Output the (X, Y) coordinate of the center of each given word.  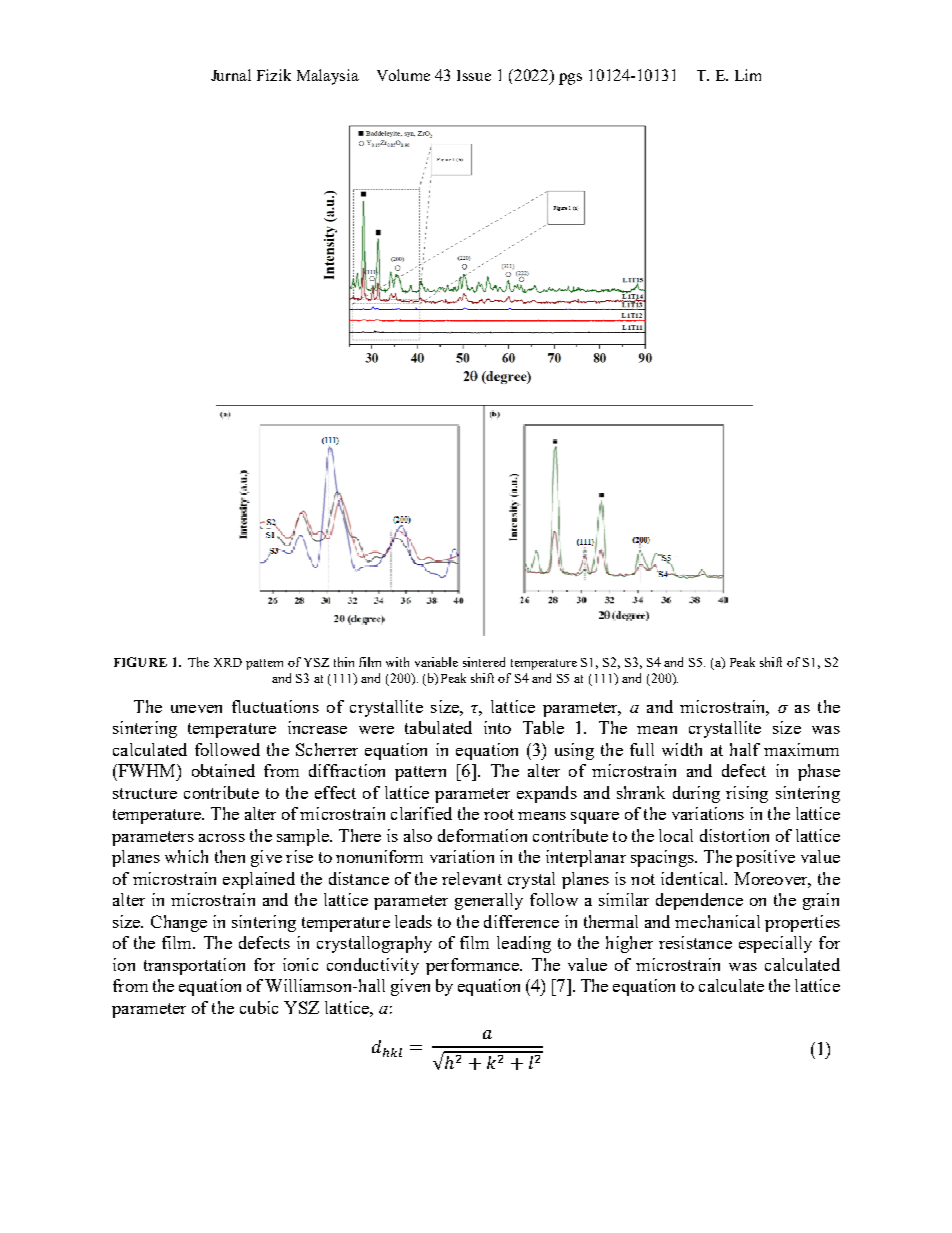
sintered (484, 662)
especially (775, 944)
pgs (570, 79)
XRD (228, 662)
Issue (474, 75)
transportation (194, 966)
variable (436, 662)
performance (474, 966)
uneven (196, 709)
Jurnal (231, 75)
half (745, 749)
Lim (748, 75)
